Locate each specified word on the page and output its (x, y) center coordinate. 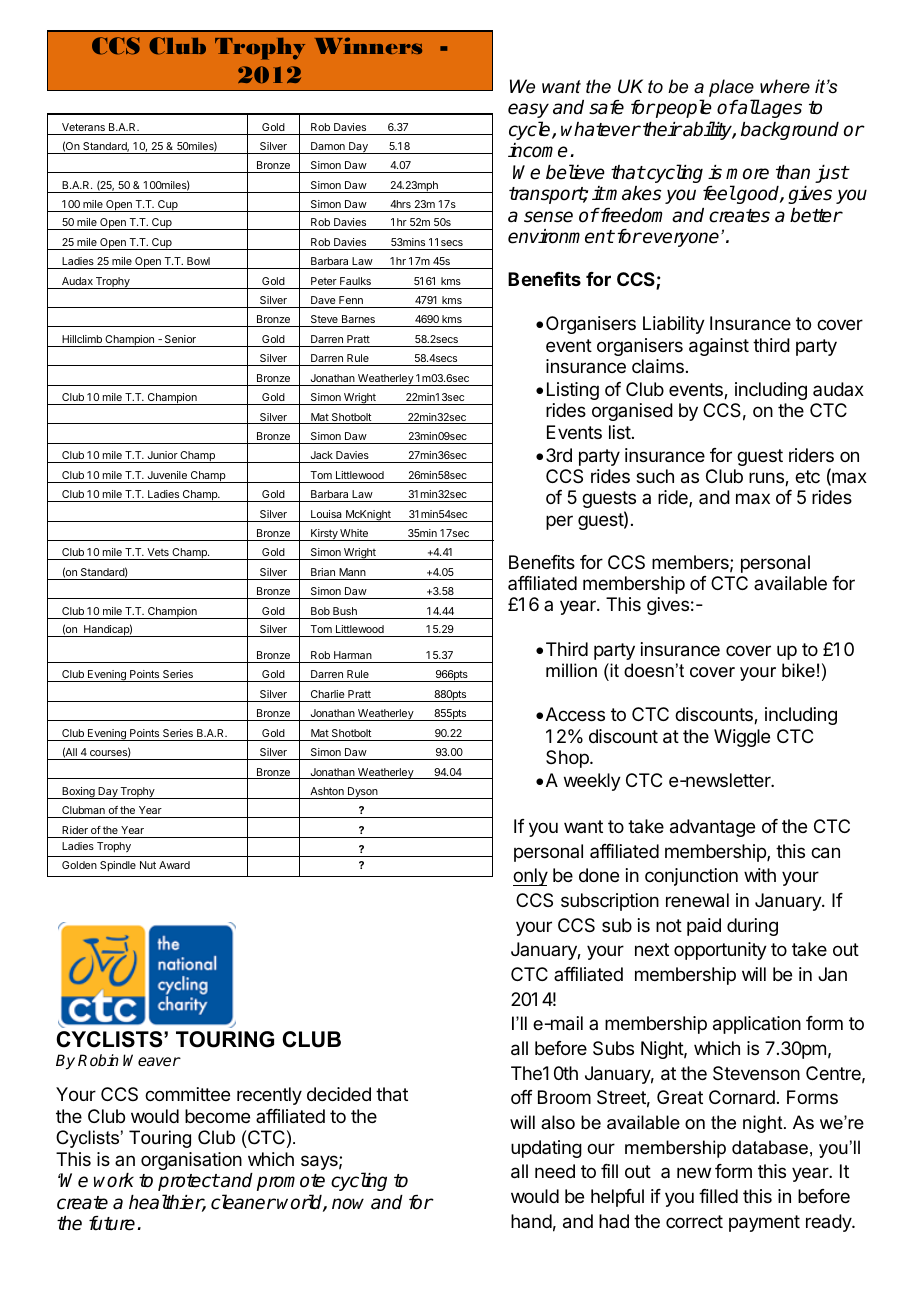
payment (764, 1223)
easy (528, 110)
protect (189, 1182)
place (732, 89)
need (555, 1171)
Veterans (83, 127)
